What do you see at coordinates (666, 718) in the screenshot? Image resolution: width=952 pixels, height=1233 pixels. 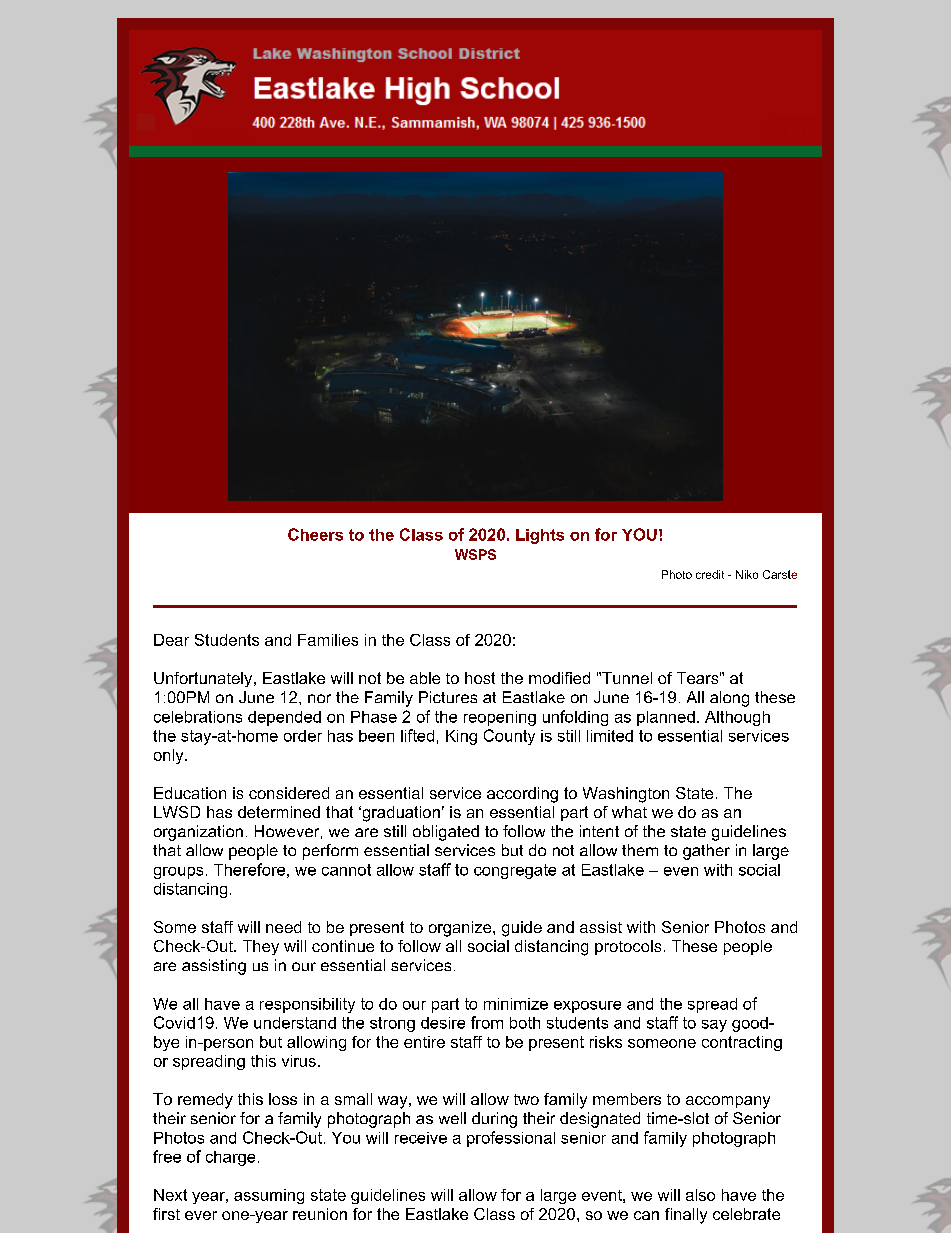 I see `planned` at bounding box center [666, 718].
